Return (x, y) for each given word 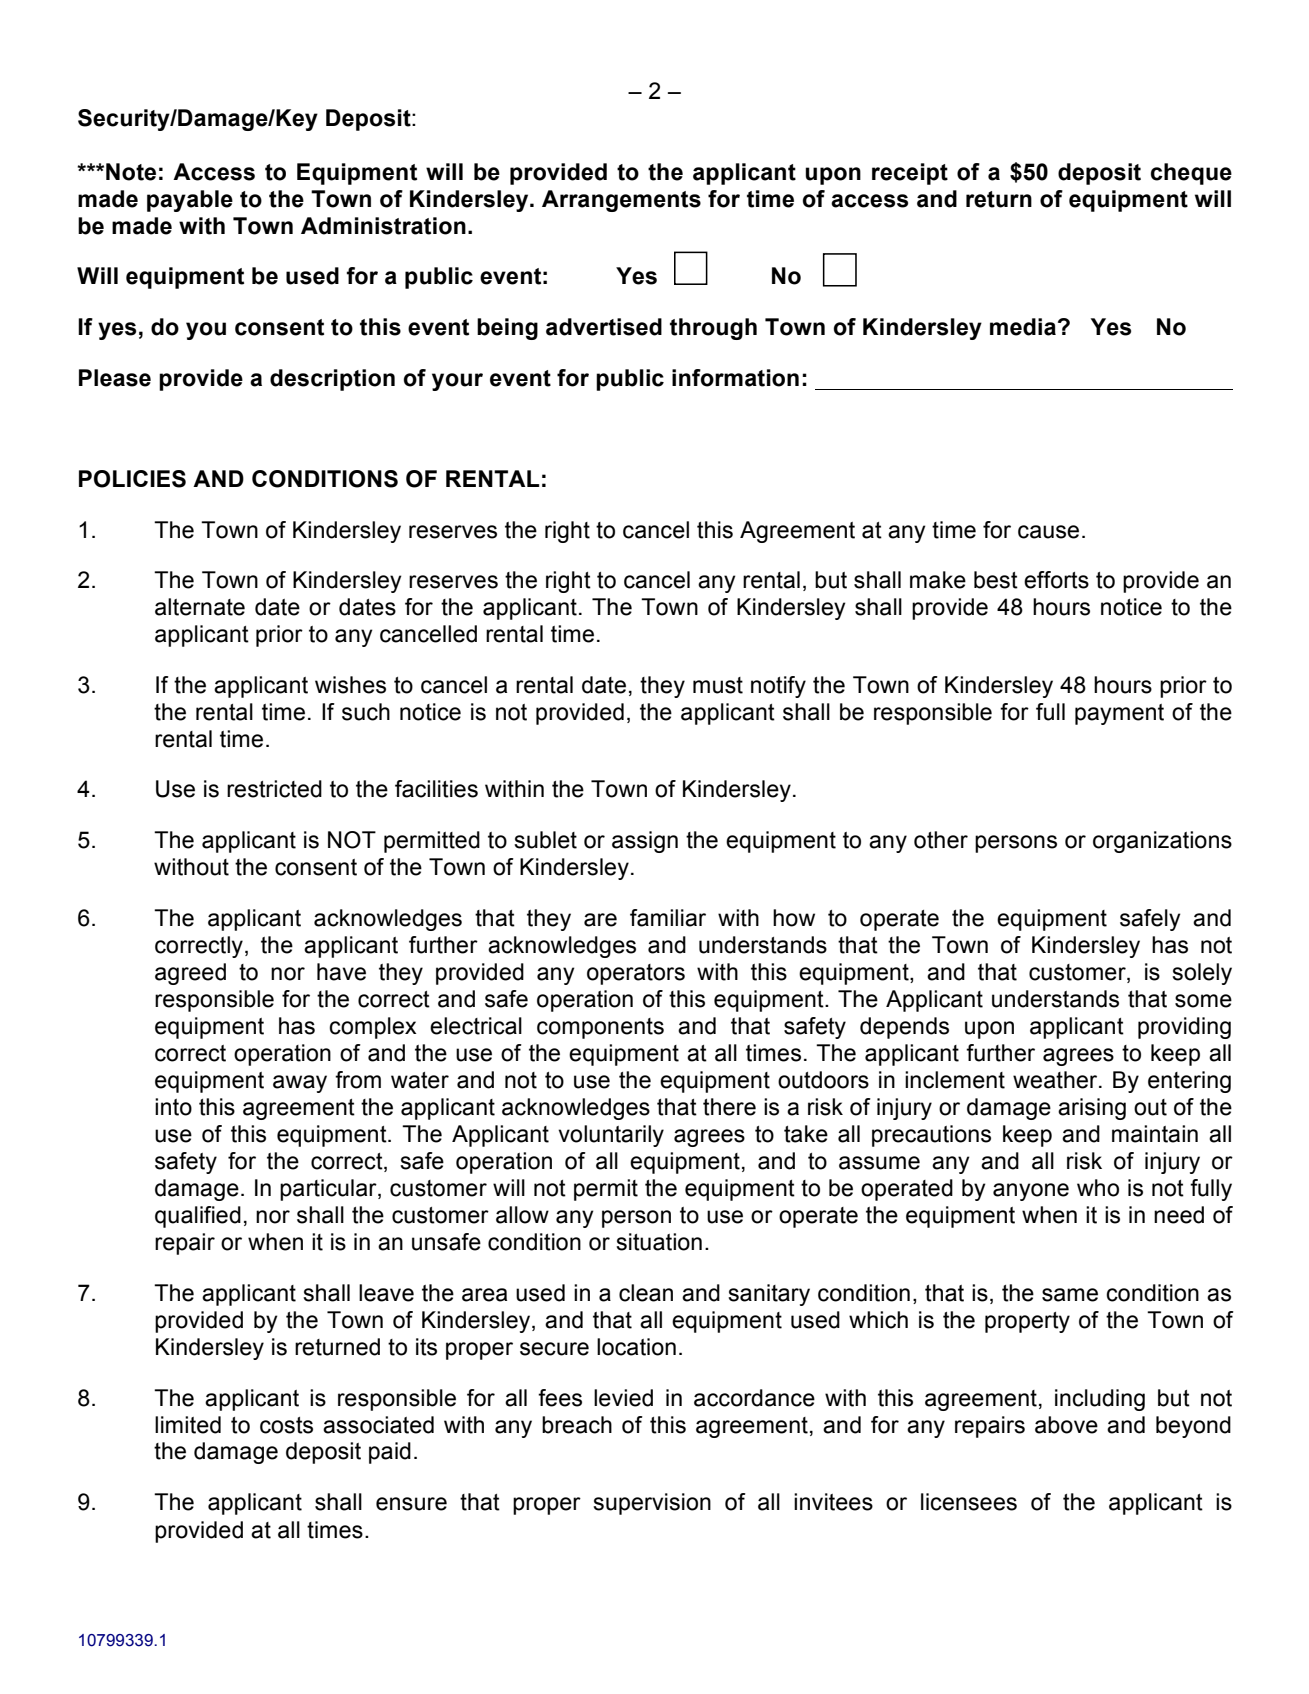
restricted (274, 789)
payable (190, 201)
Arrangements (621, 201)
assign (645, 842)
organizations (1162, 842)
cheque (1191, 174)
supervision (652, 1504)
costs (286, 1425)
